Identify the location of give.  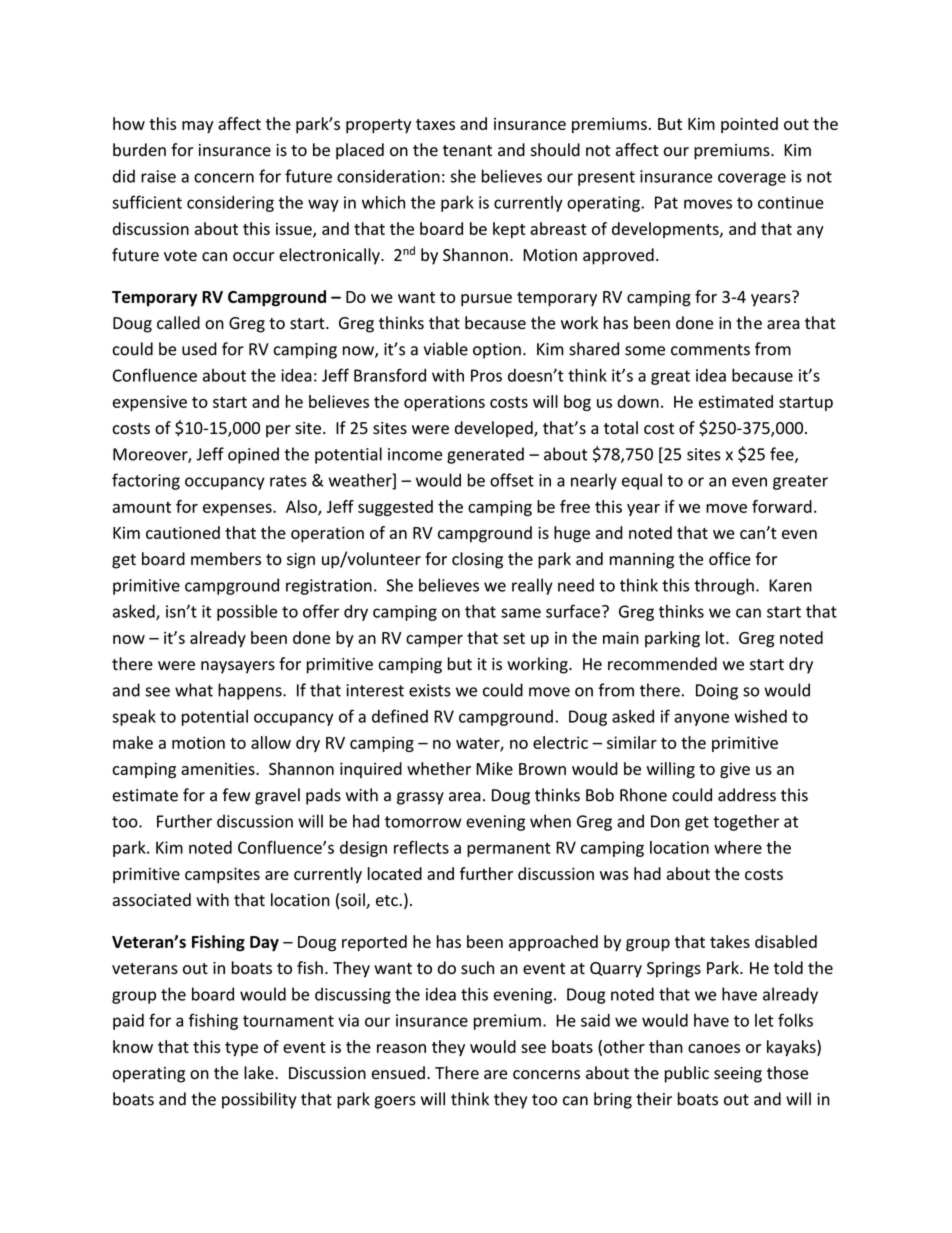
(735, 771).
